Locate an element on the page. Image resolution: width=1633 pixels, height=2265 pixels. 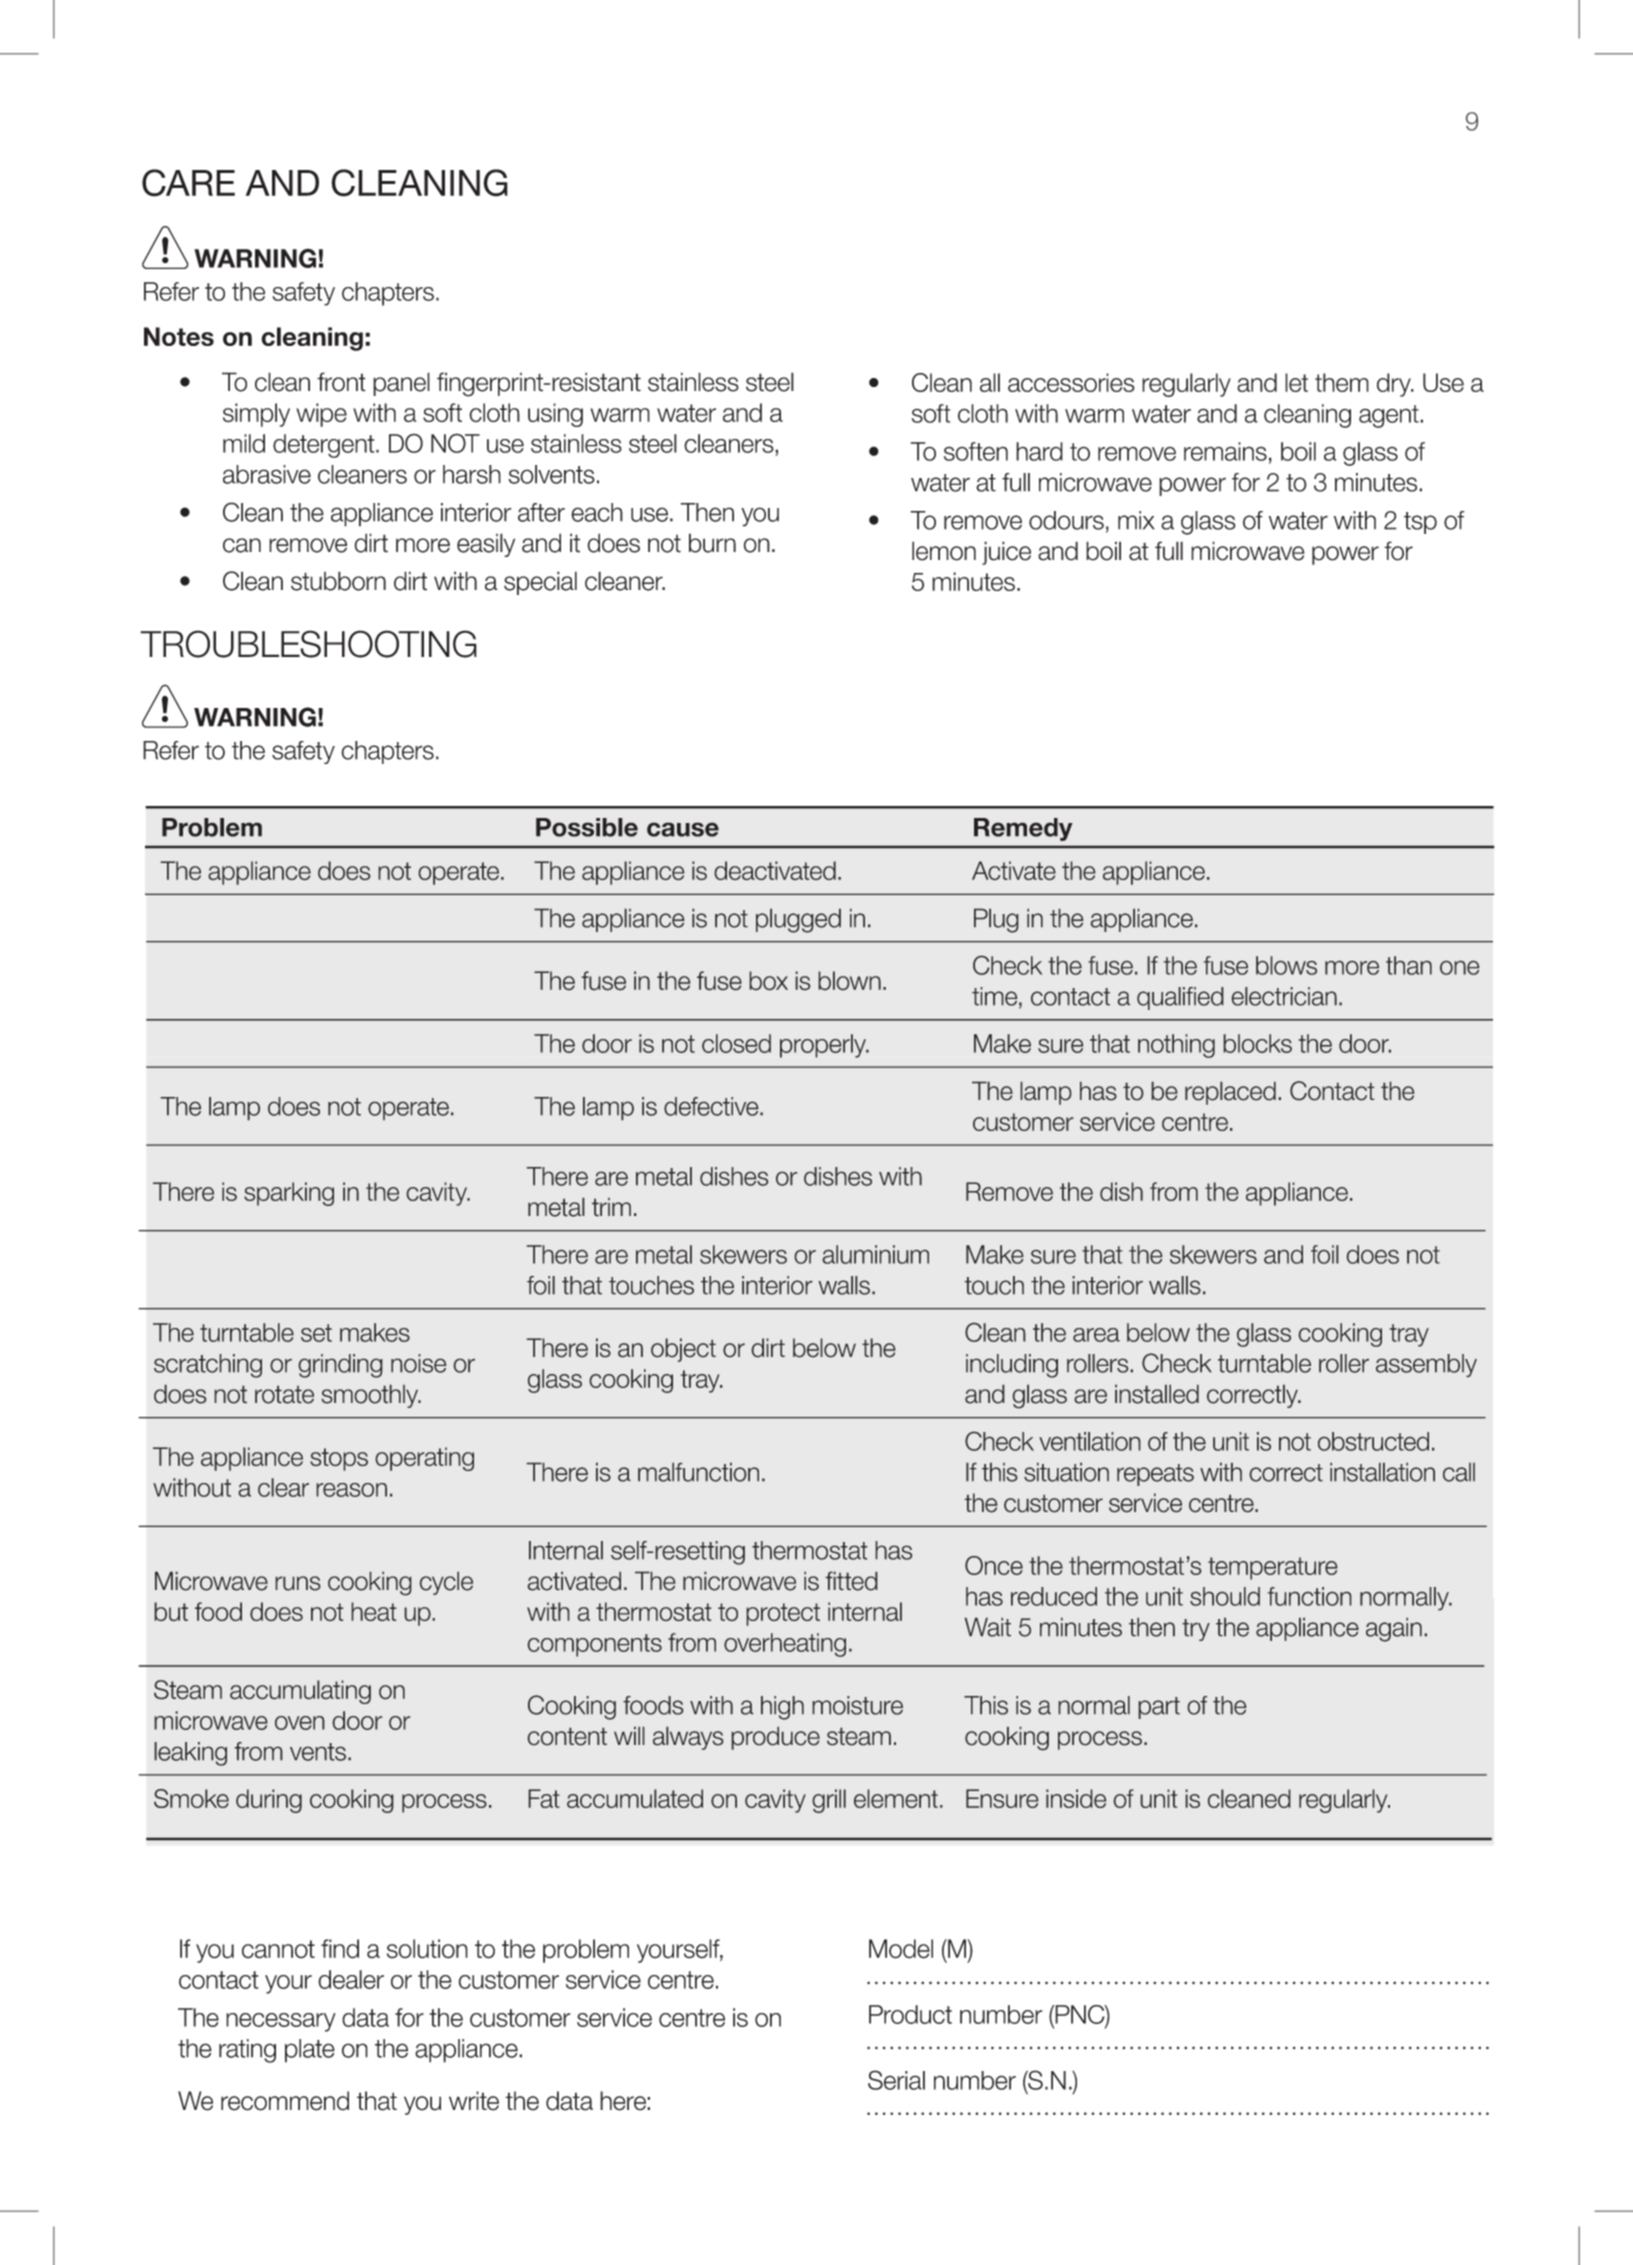
defective is located at coordinates (712, 1106).
